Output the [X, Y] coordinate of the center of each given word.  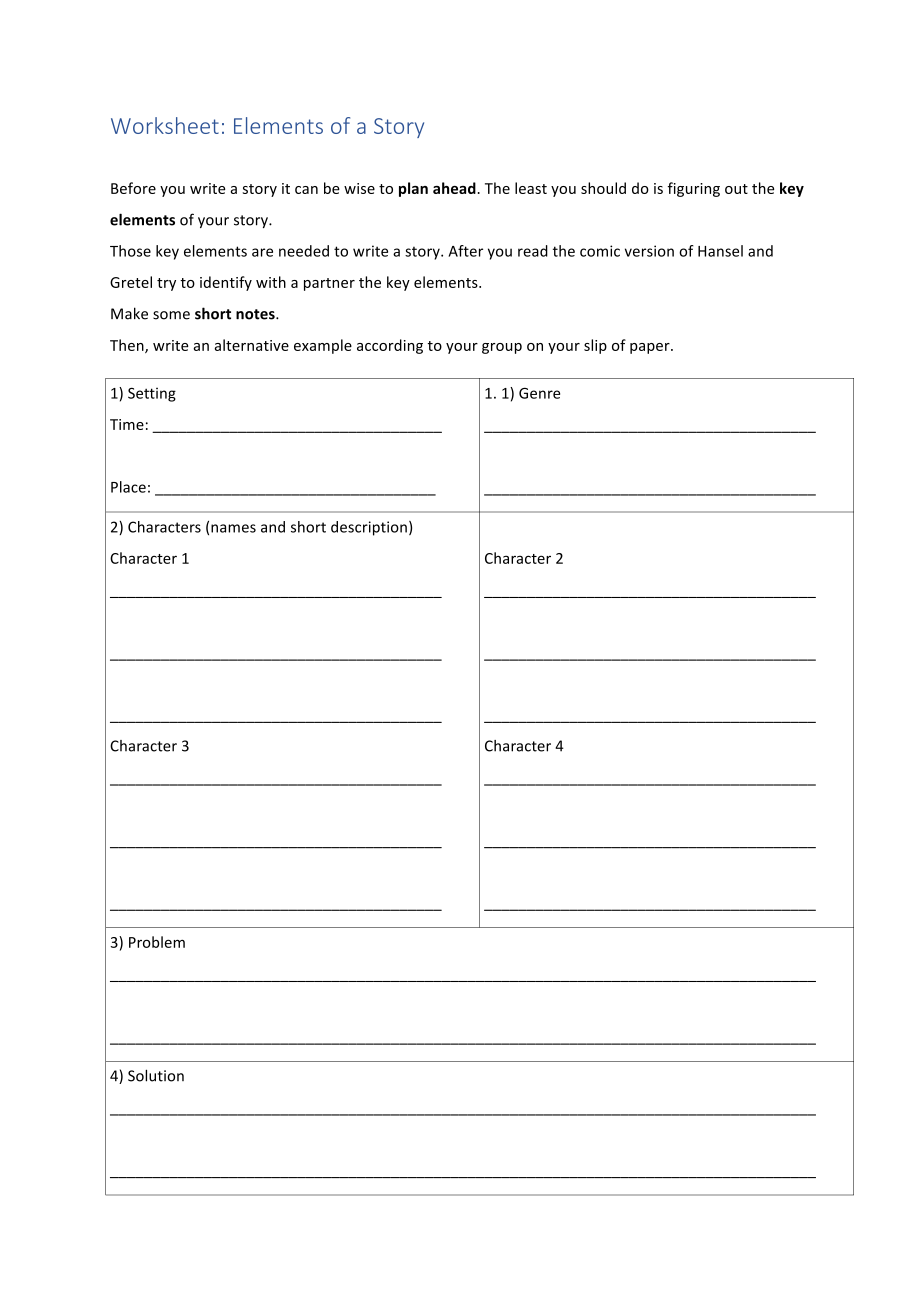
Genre [539, 393]
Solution [156, 1075]
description [369, 528]
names [233, 528]
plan [413, 189]
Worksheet [165, 125]
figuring [694, 189]
